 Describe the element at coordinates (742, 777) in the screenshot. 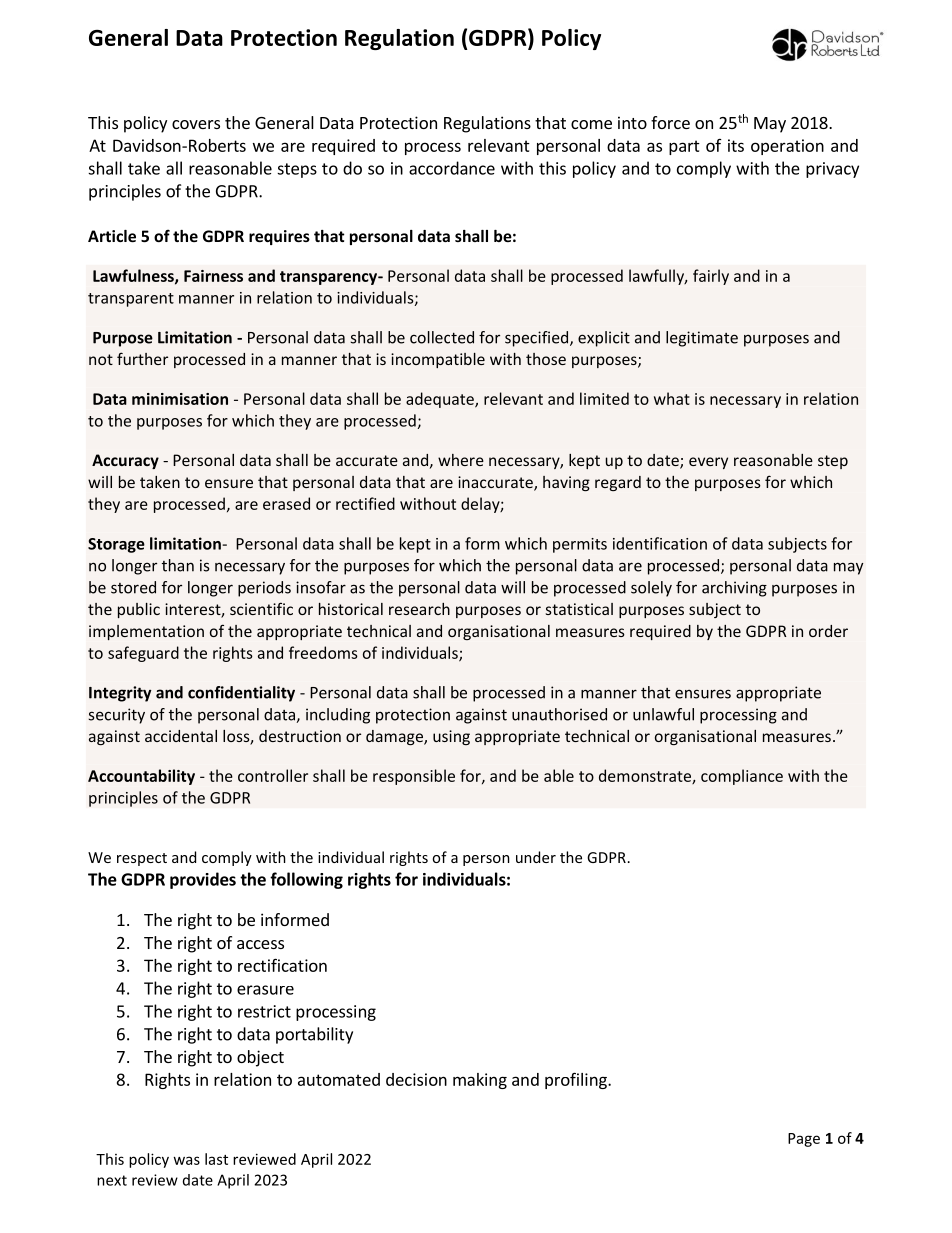

I see `compliance` at that location.
